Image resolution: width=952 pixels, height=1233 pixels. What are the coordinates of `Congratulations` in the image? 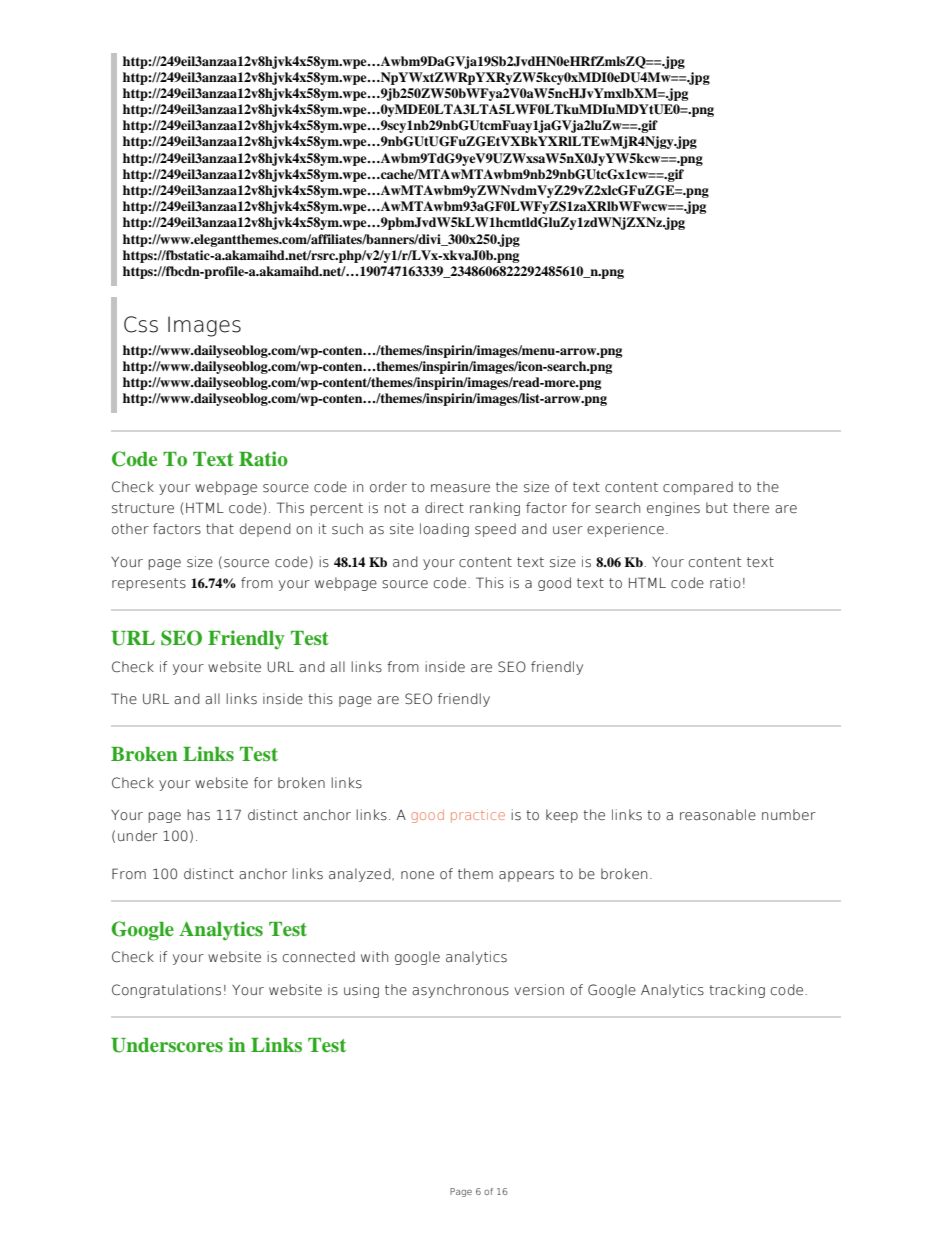 It's located at (166, 991).
